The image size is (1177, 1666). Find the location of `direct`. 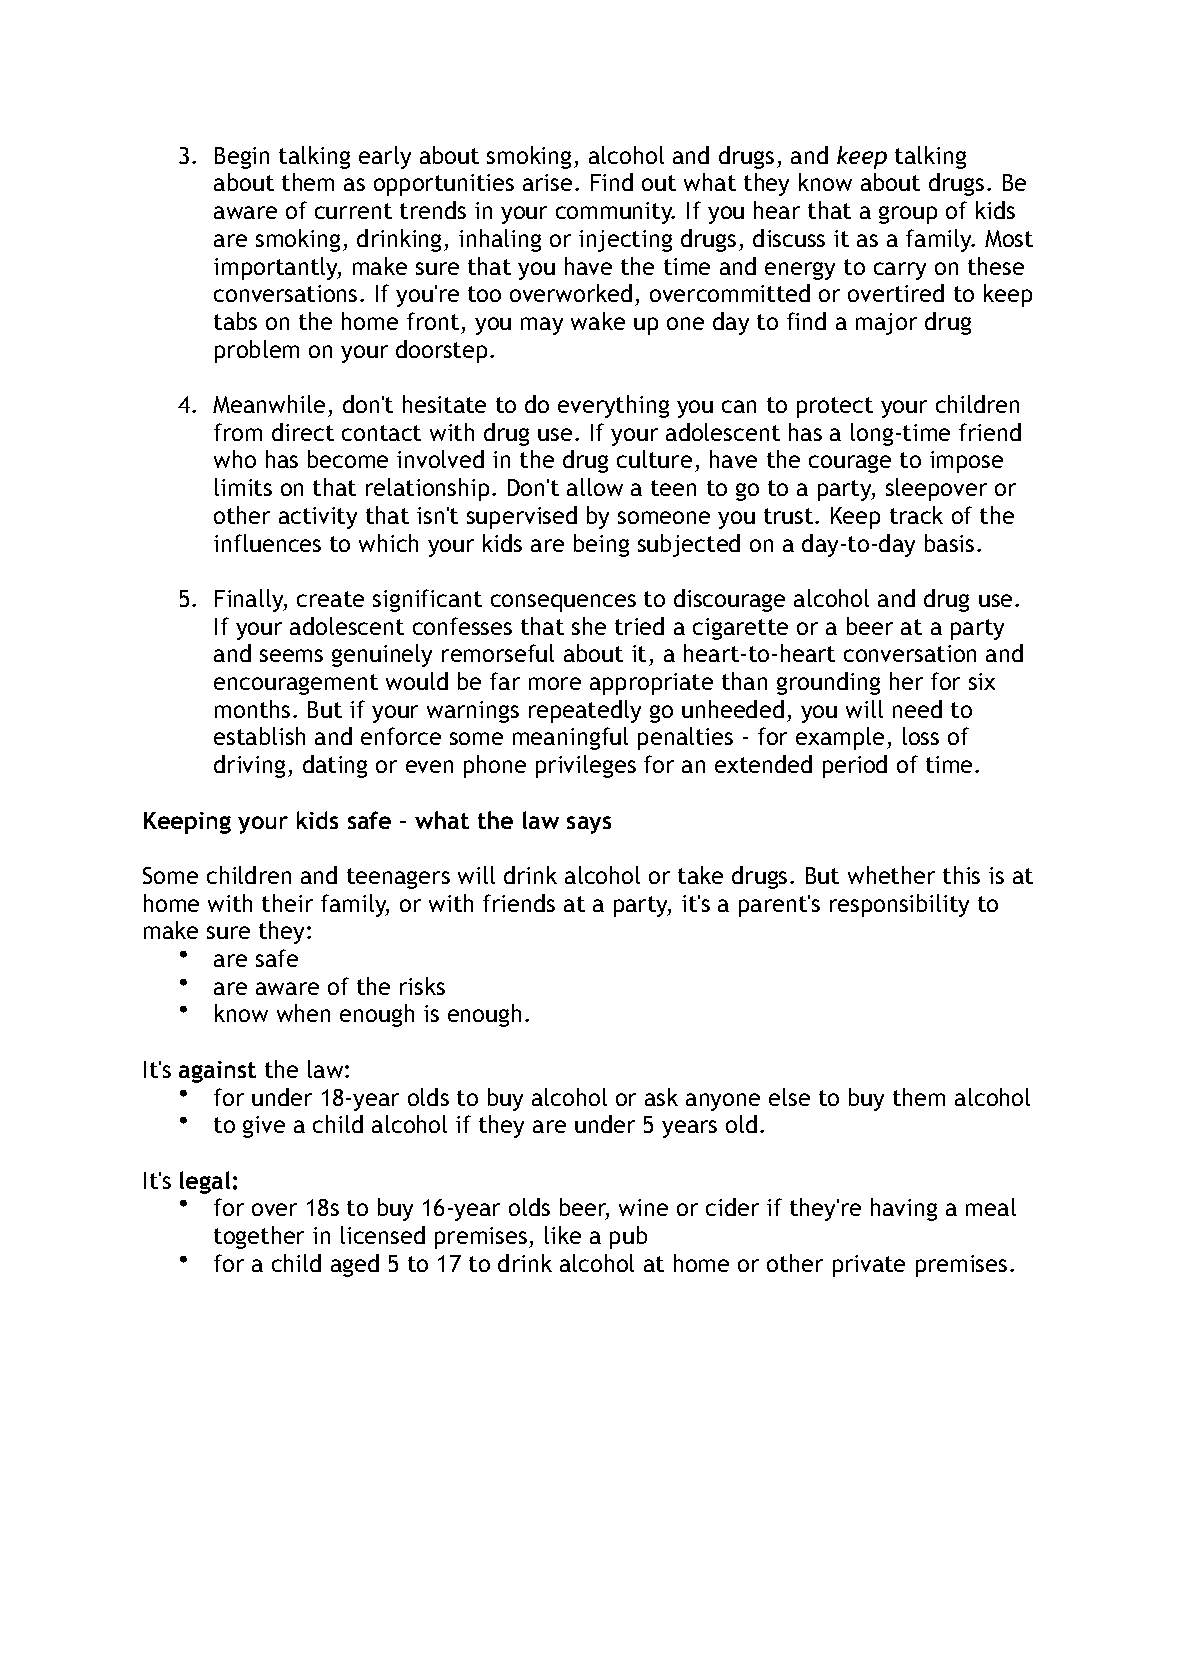

direct is located at coordinates (303, 432).
